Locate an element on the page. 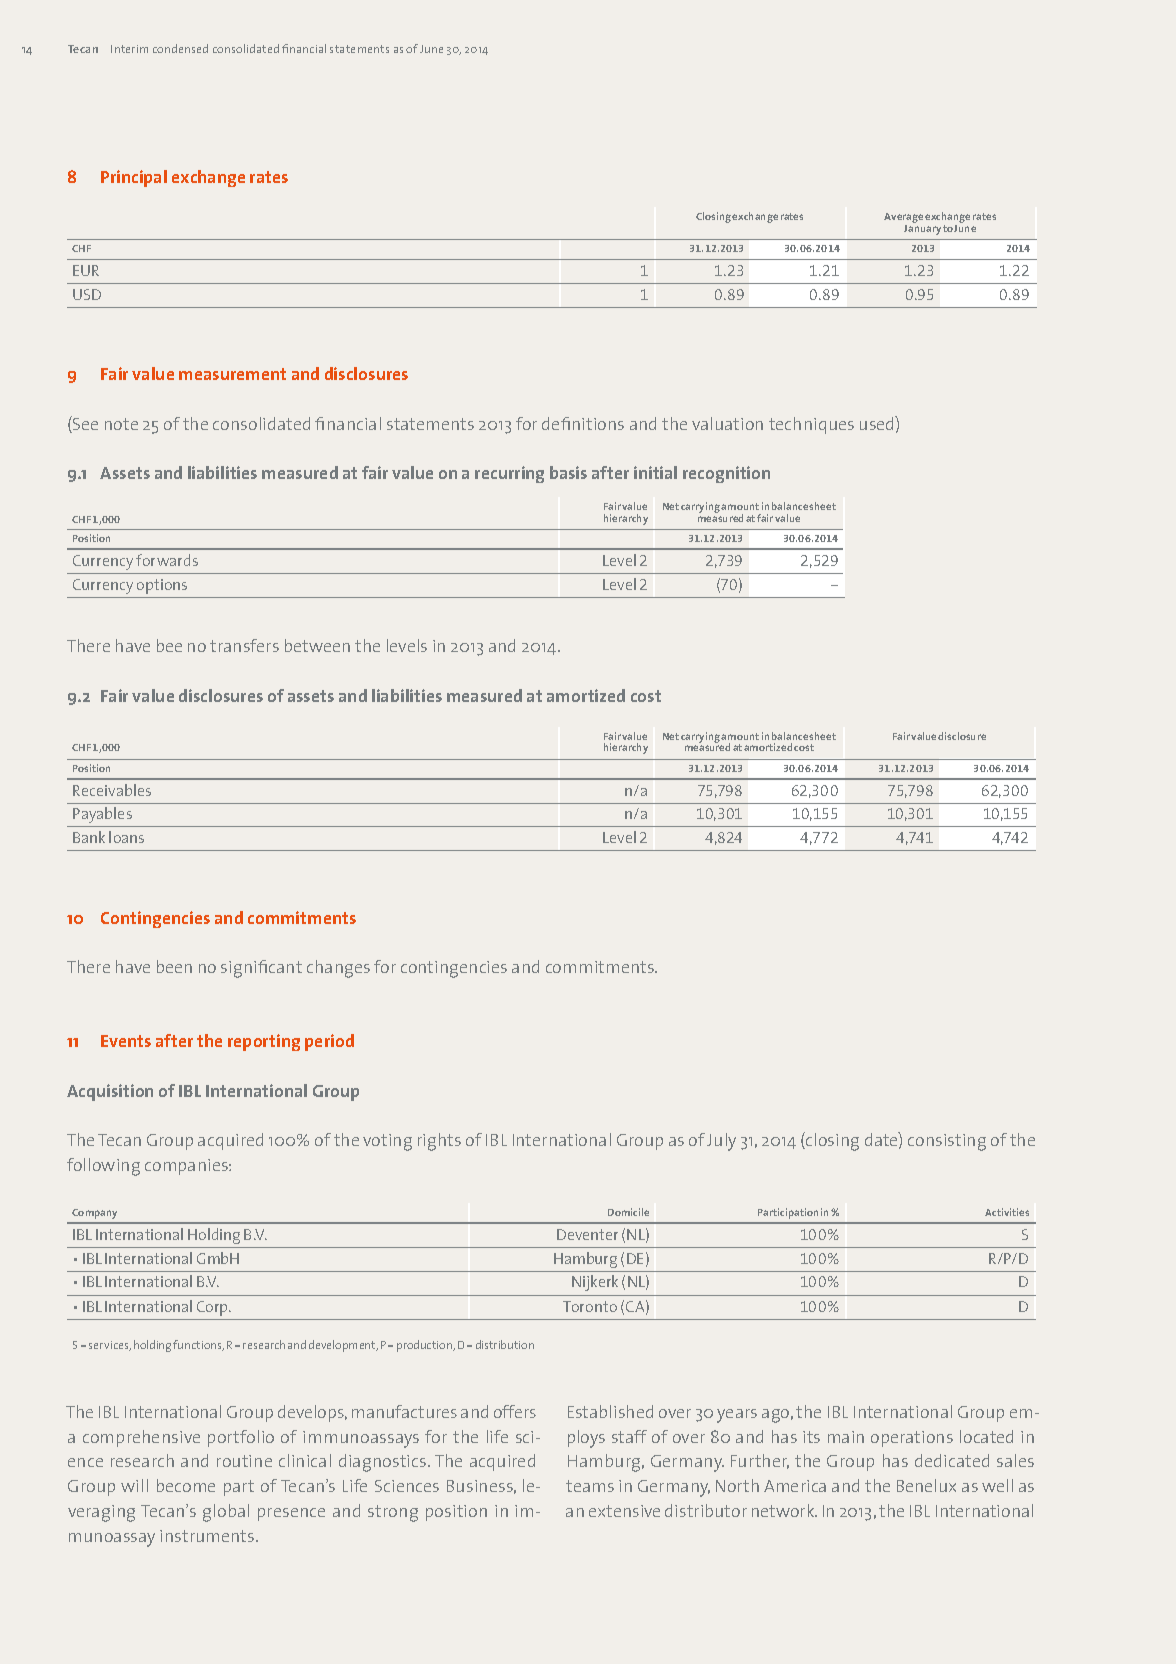 The width and height of the document is (1176, 1664). recognition is located at coordinates (726, 474).
